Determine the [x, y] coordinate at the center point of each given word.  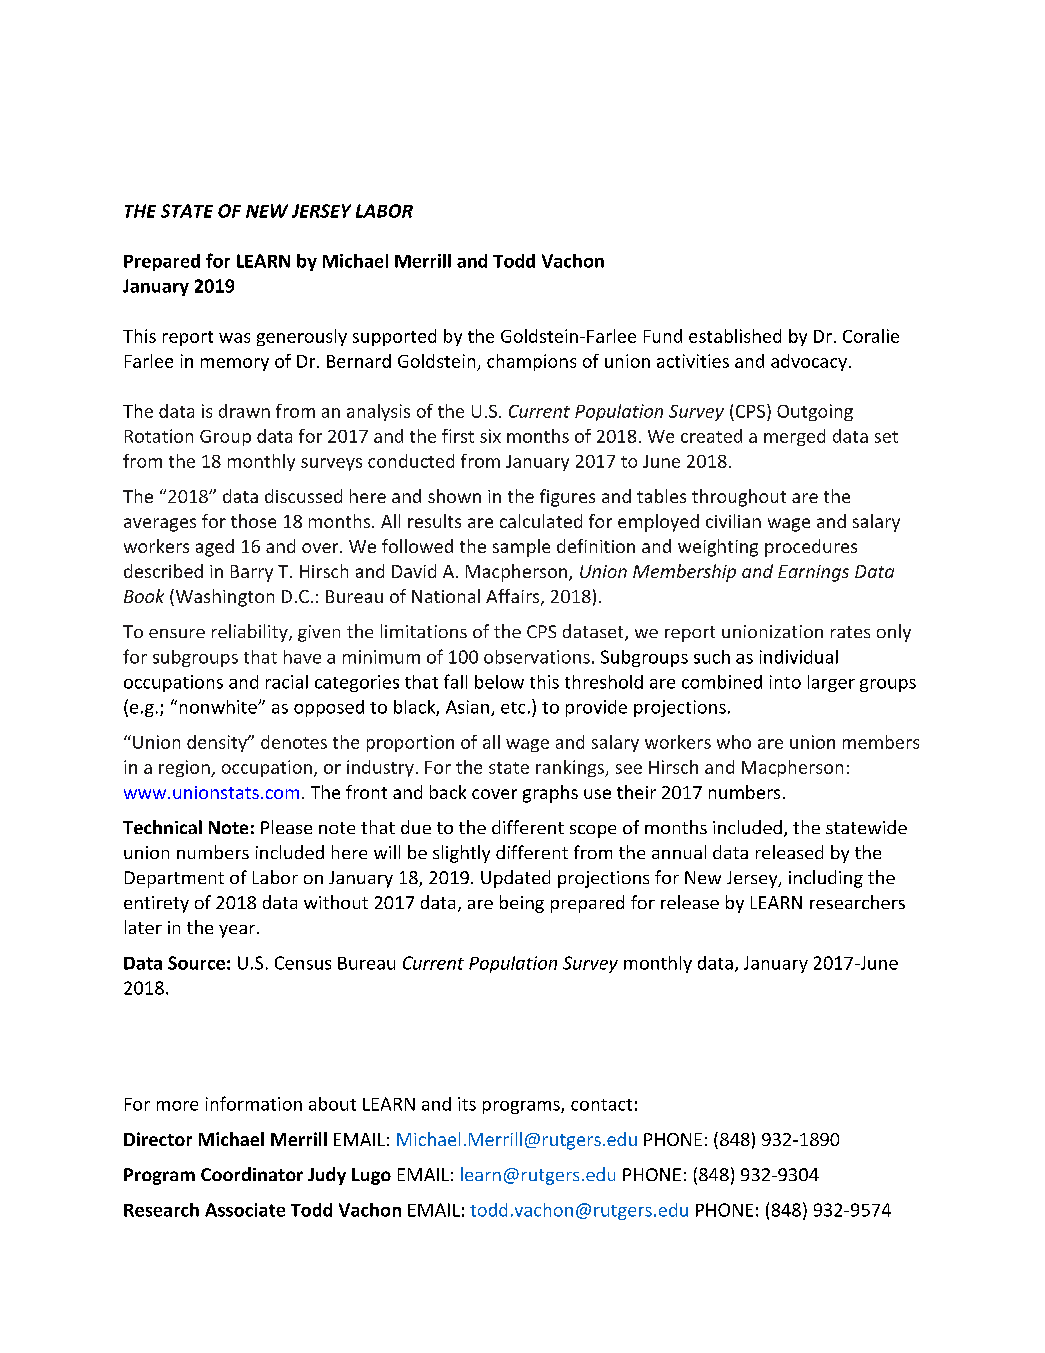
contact [601, 1105]
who [734, 742]
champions [531, 362]
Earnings [813, 573]
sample [521, 548]
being [522, 904]
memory [235, 364]
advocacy [809, 362]
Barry [252, 573]
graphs [550, 794]
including [826, 879]
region [185, 768]
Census [303, 963]
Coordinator [252, 1174]
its [467, 1104]
